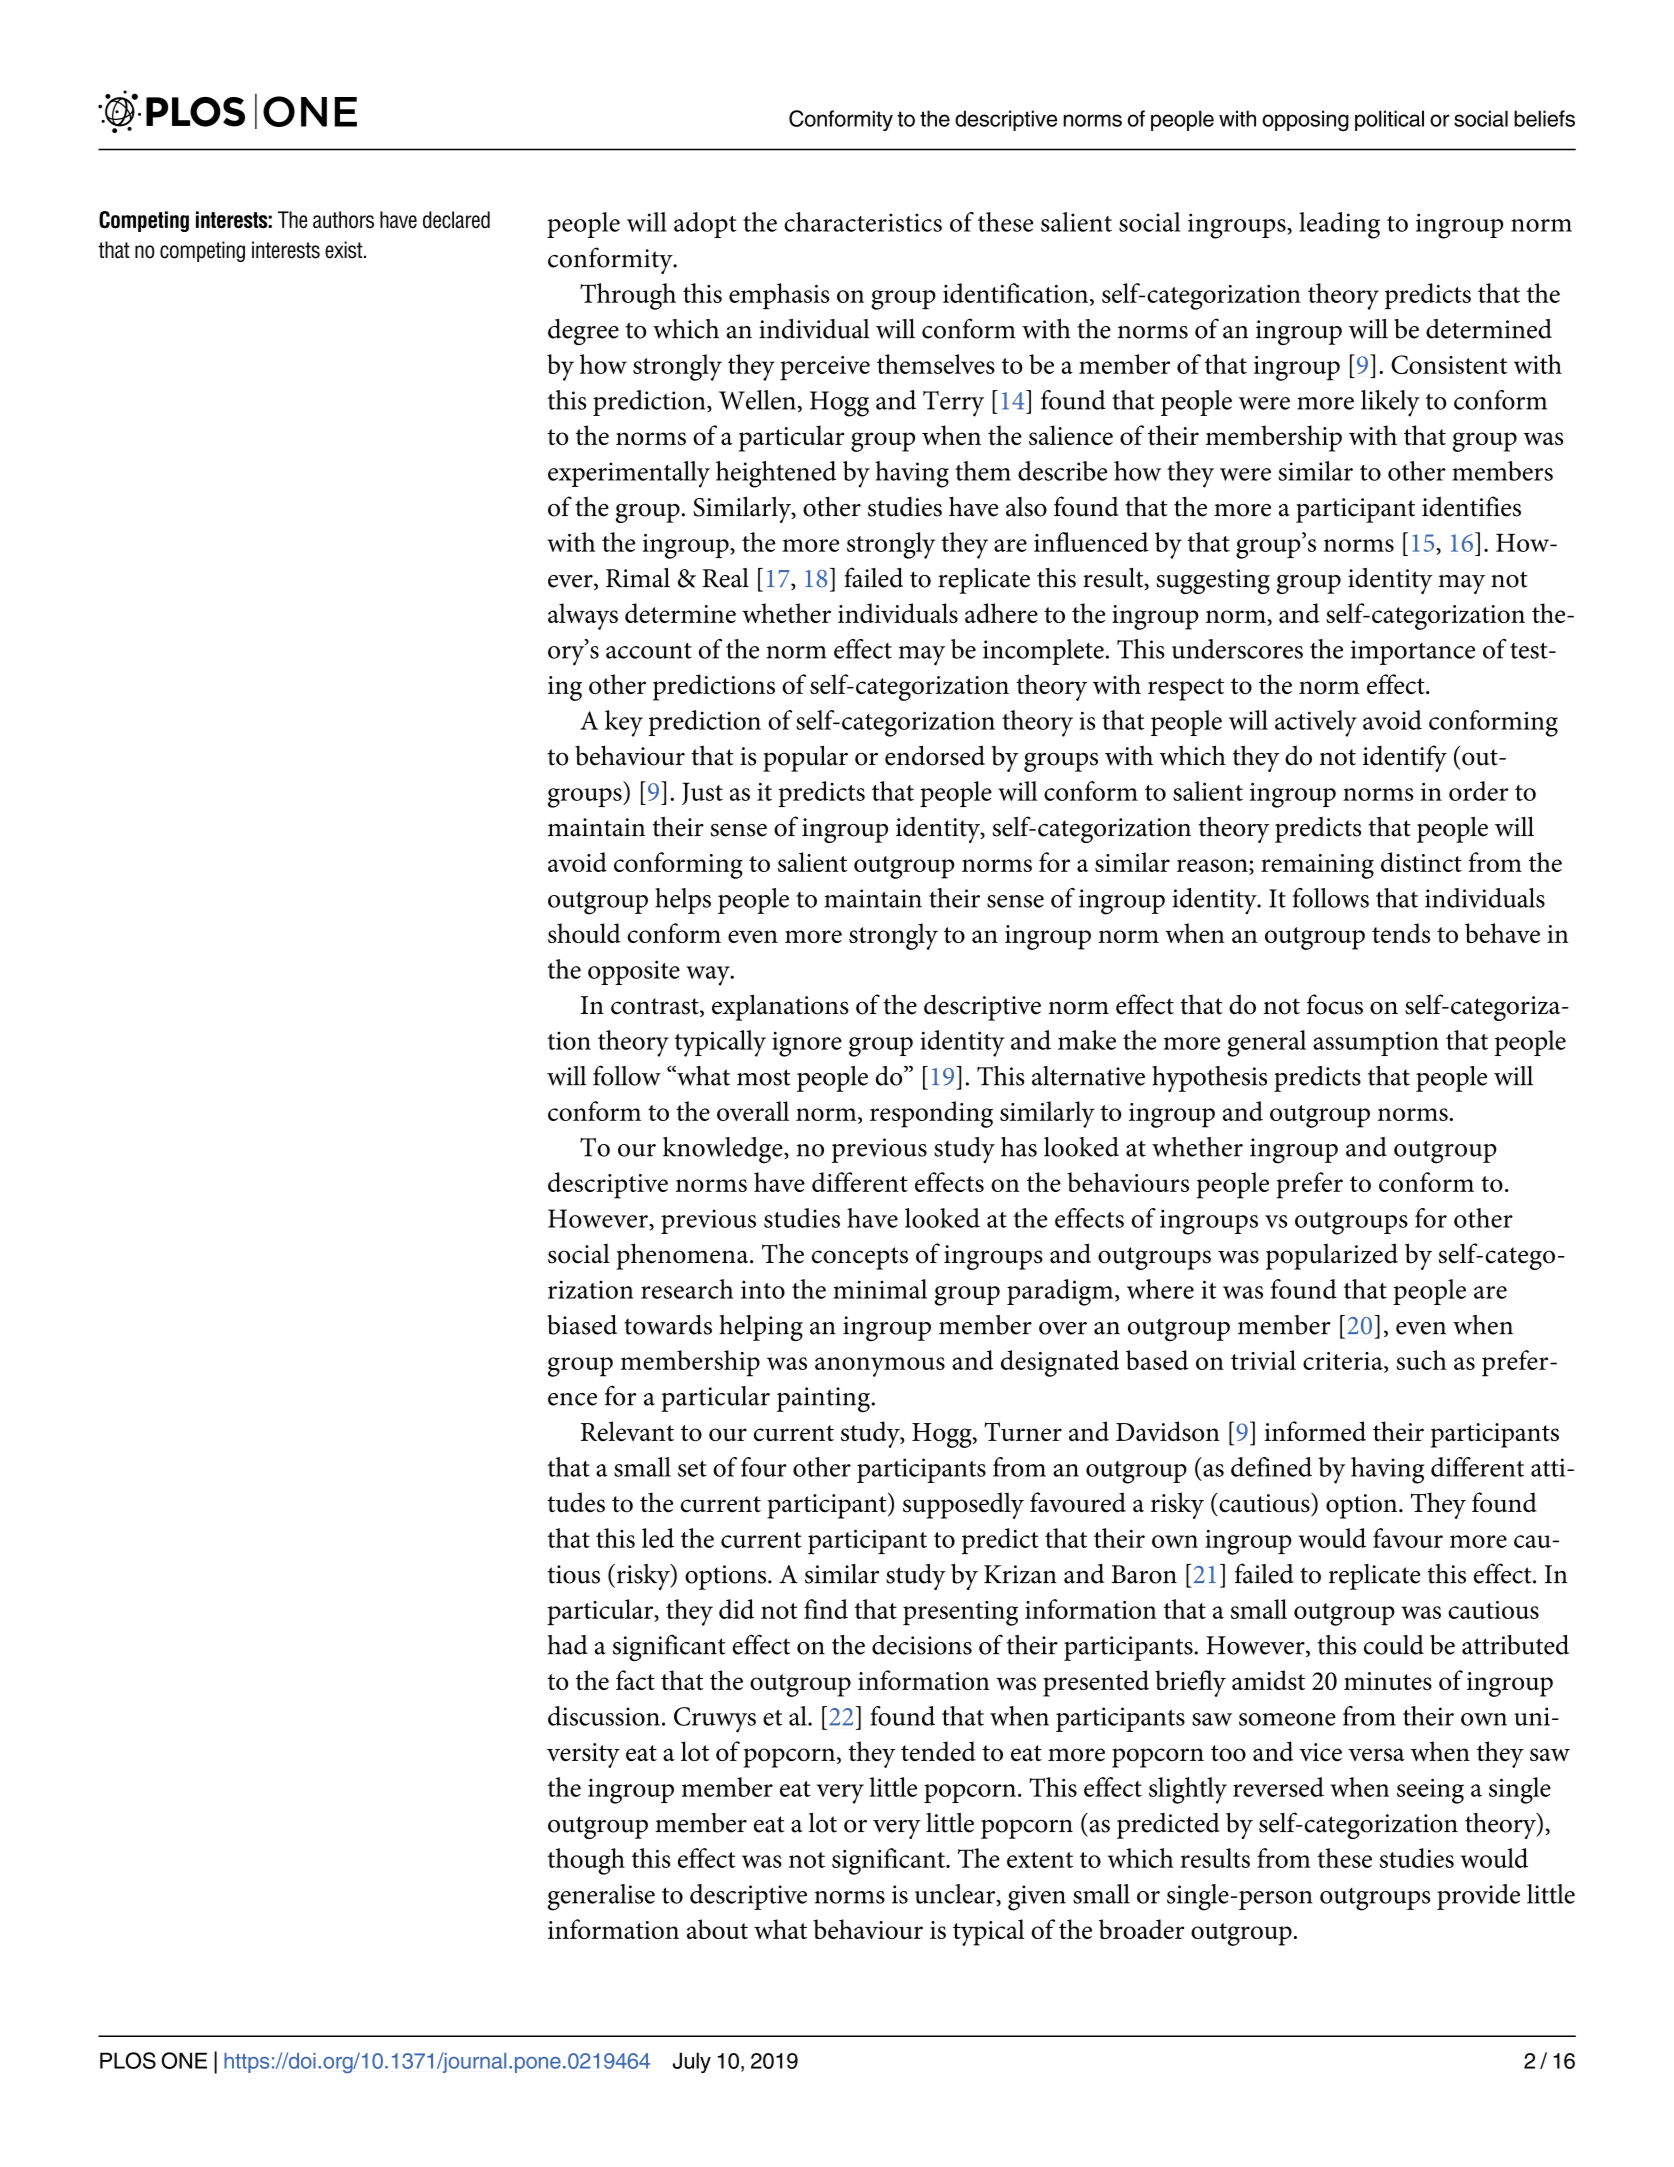 The height and width of the screenshot is (2167, 1674). Describe the element at coordinates (1335, 1004) in the screenshot. I see `focus` at that location.
